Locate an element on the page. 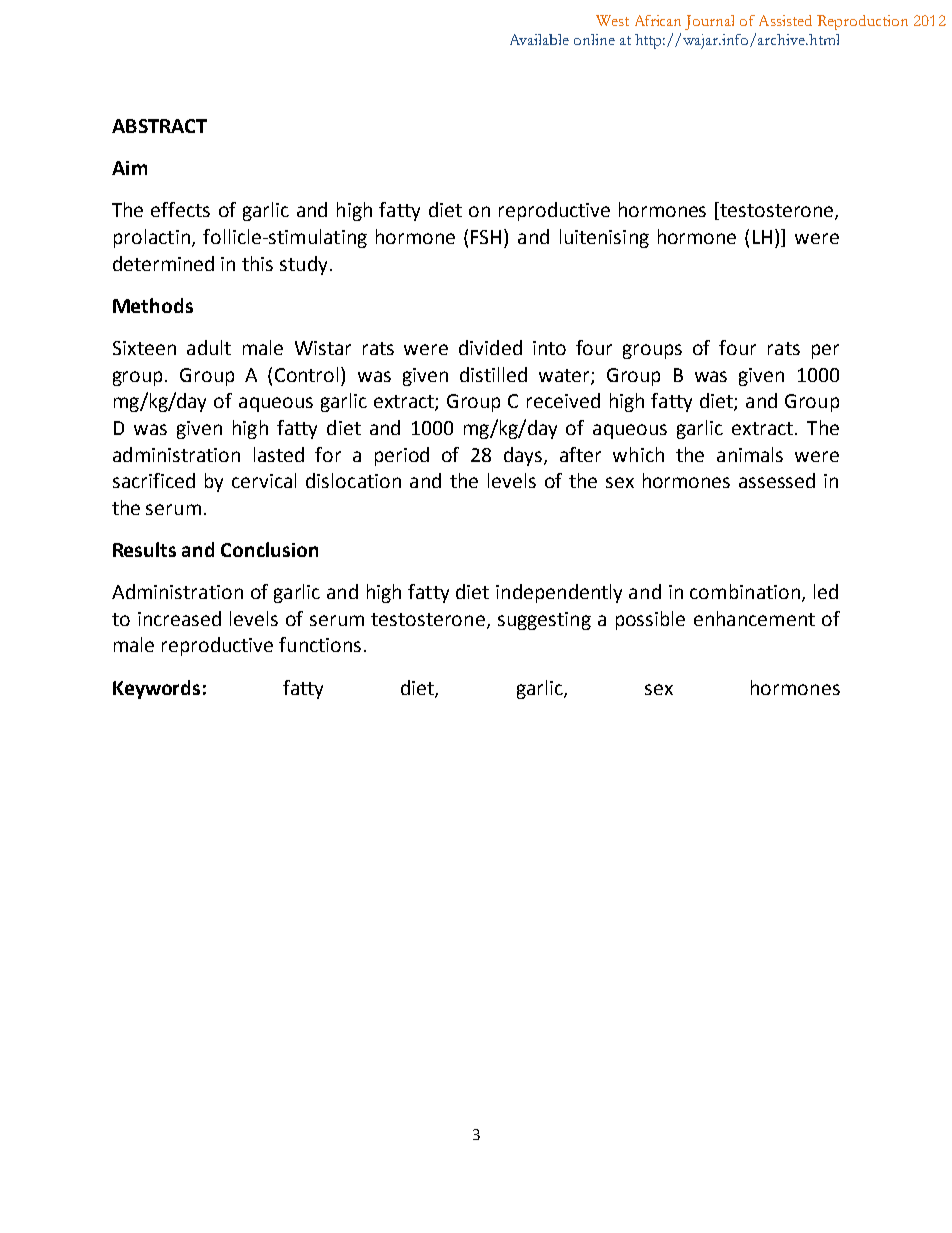 Image resolution: width=952 pixels, height=1233 pixels. Assisted is located at coordinates (785, 20).
